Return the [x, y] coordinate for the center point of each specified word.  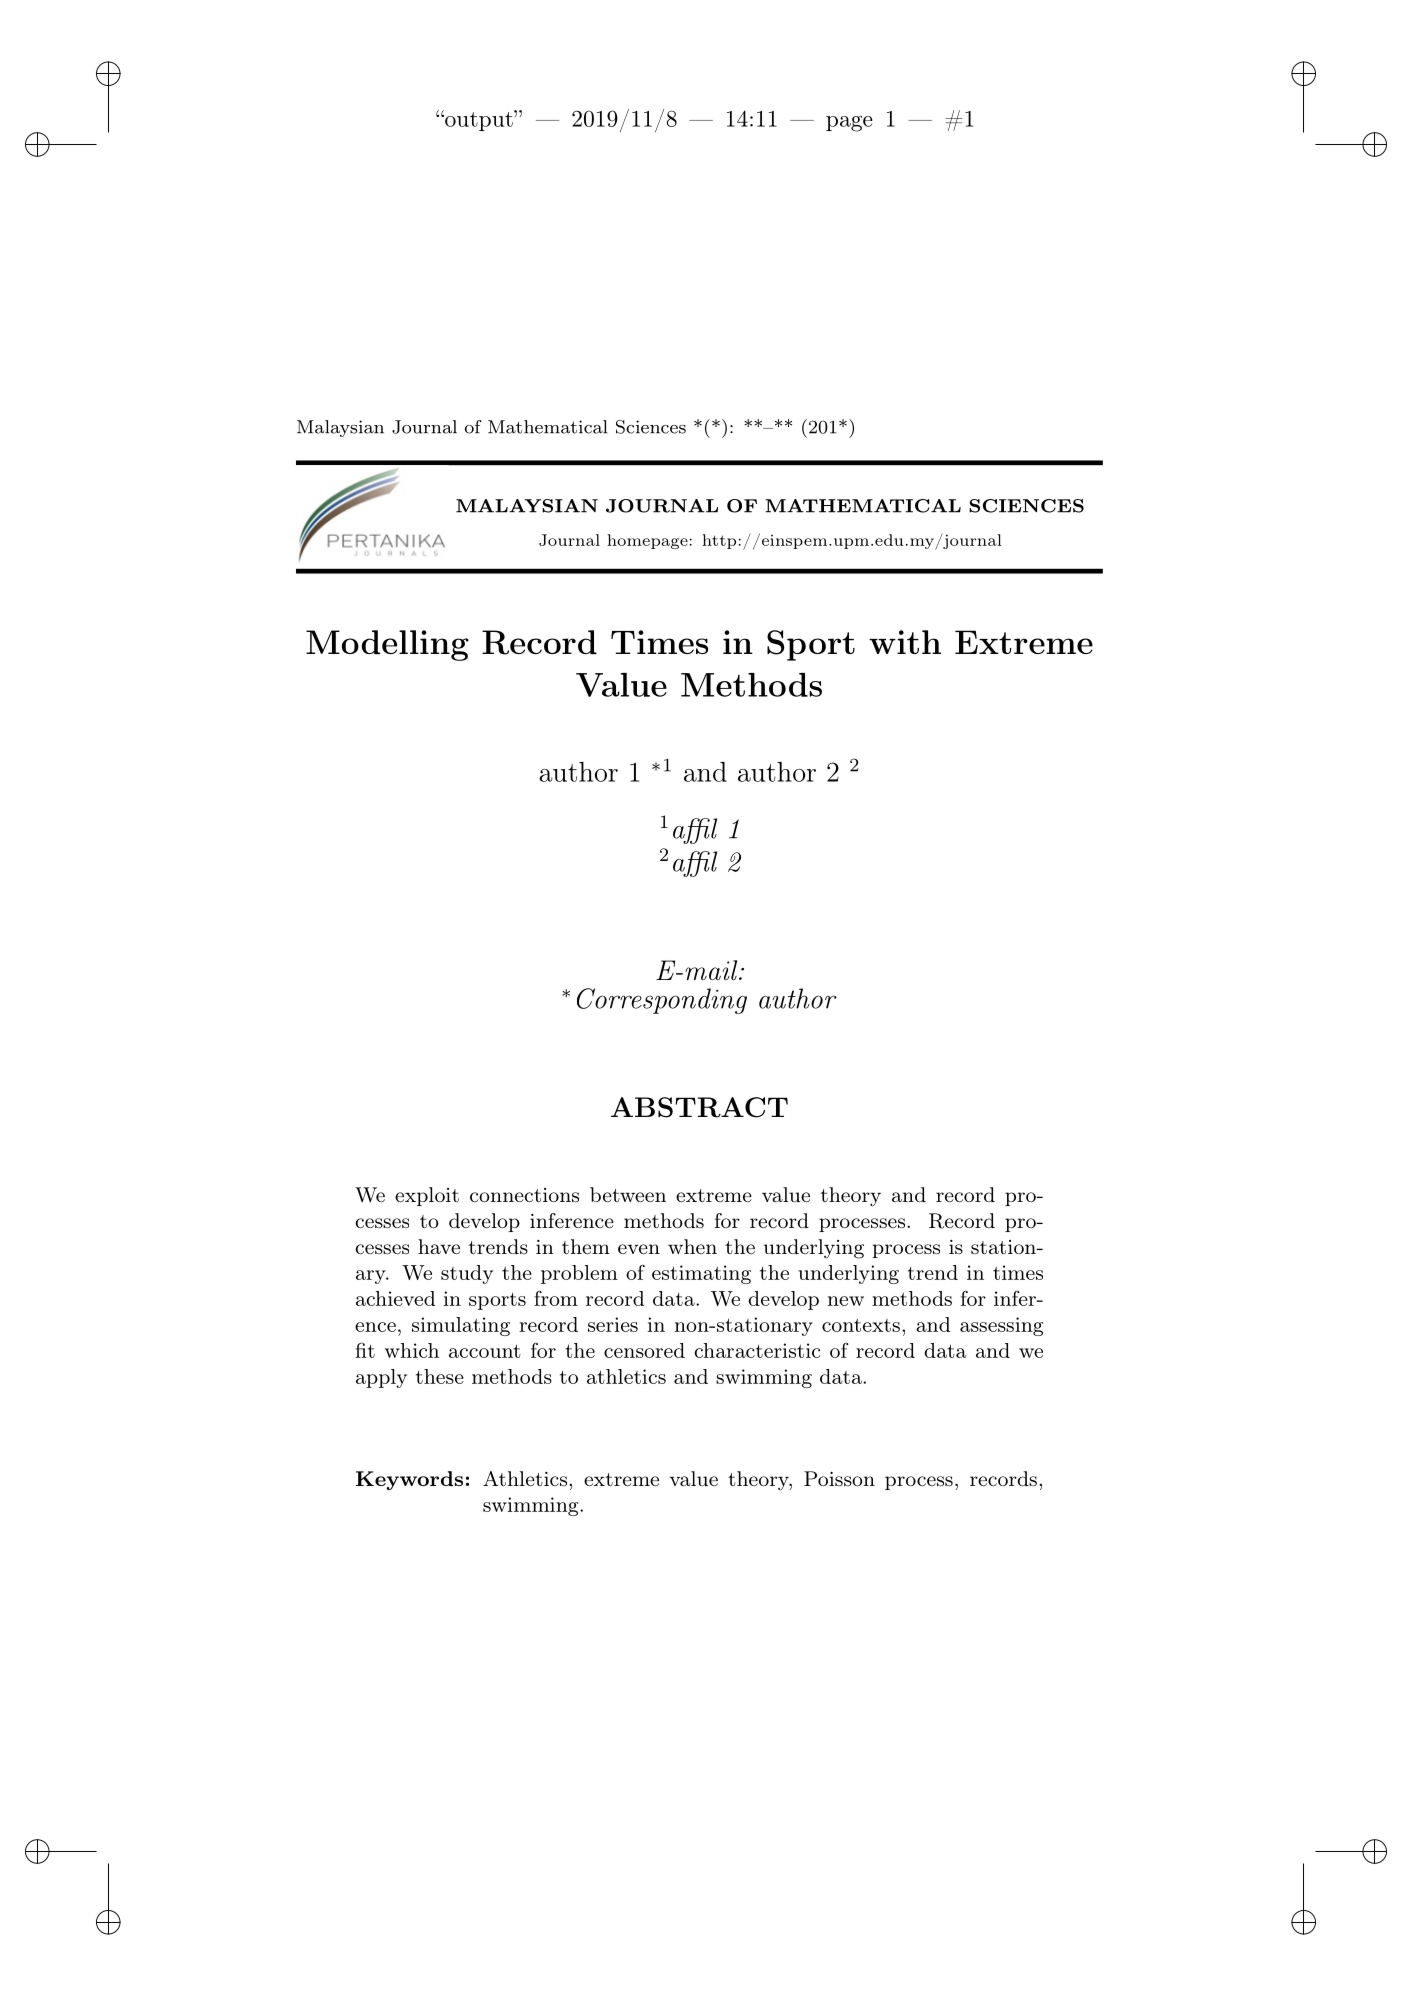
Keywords [409, 1480]
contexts [861, 1325]
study [467, 1274]
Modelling [387, 645]
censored [644, 1350]
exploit [427, 1196]
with [905, 642]
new [846, 1301]
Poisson [839, 1478]
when [692, 1246]
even [639, 1249]
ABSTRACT [699, 1107]
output [479, 120]
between [628, 1194]
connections [524, 1195]
